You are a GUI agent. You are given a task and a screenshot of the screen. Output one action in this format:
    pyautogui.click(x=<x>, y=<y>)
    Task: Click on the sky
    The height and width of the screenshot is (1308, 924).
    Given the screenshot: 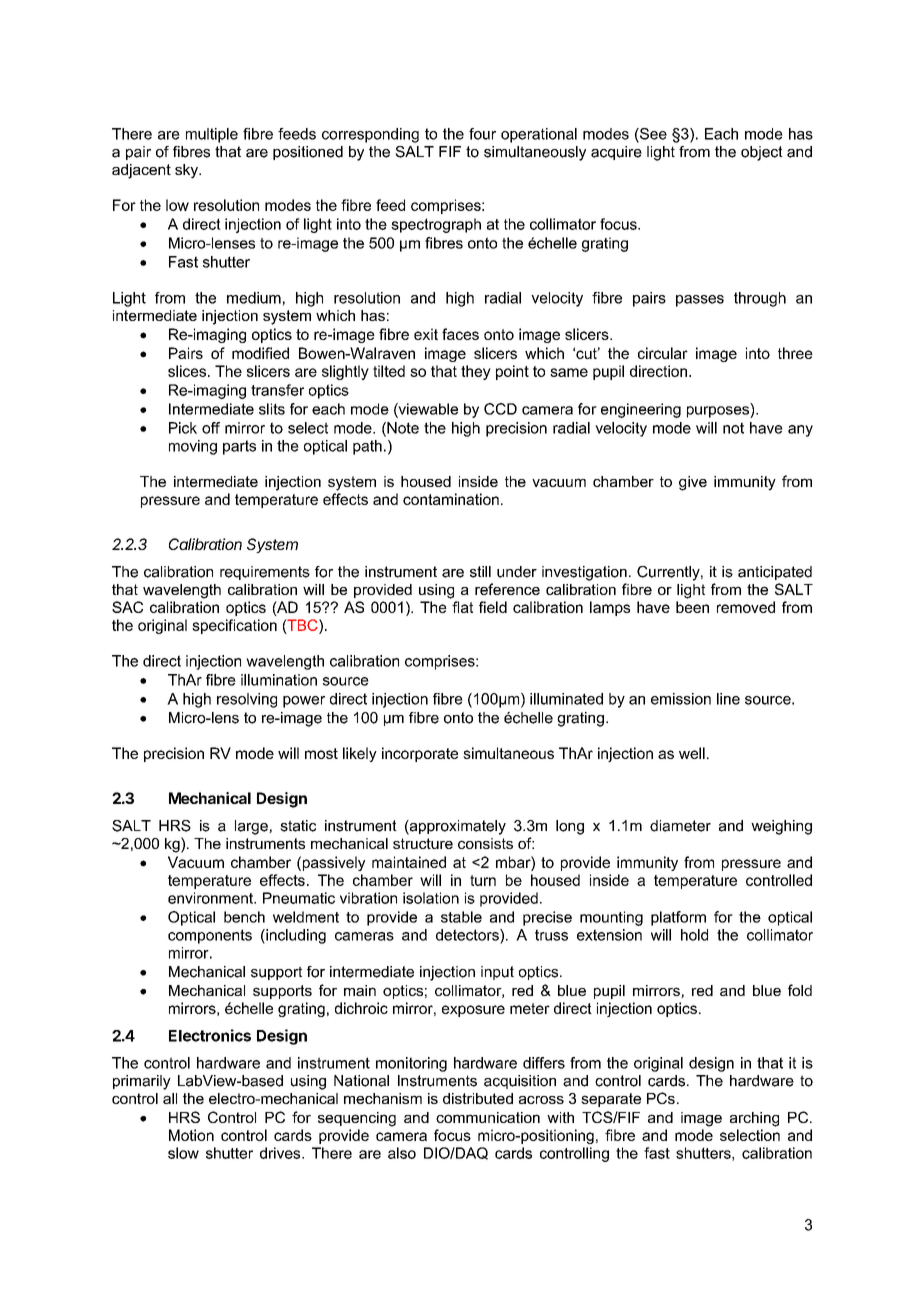 What is the action you would take?
    pyautogui.click(x=187, y=171)
